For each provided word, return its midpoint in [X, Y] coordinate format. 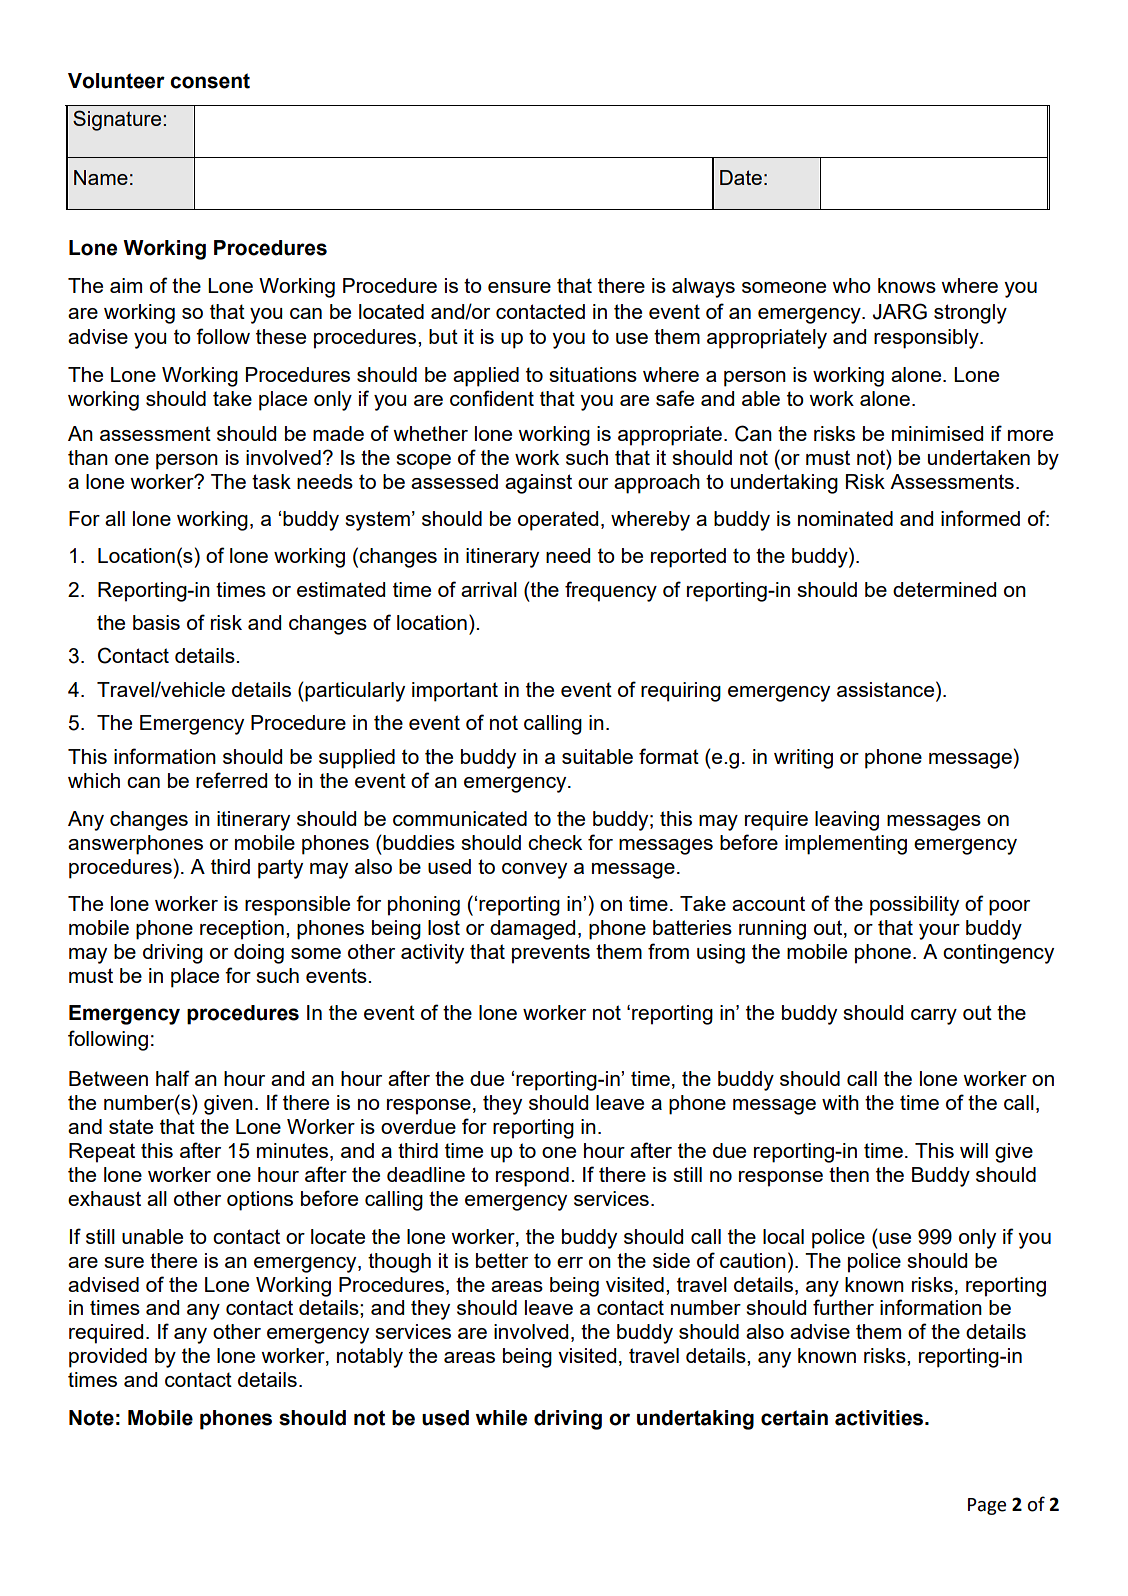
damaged [532, 930]
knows [907, 285]
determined [944, 589]
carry [934, 1017]
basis [156, 622]
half [172, 1078]
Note [91, 1418]
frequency [611, 591]
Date [741, 177]
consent [210, 81]
